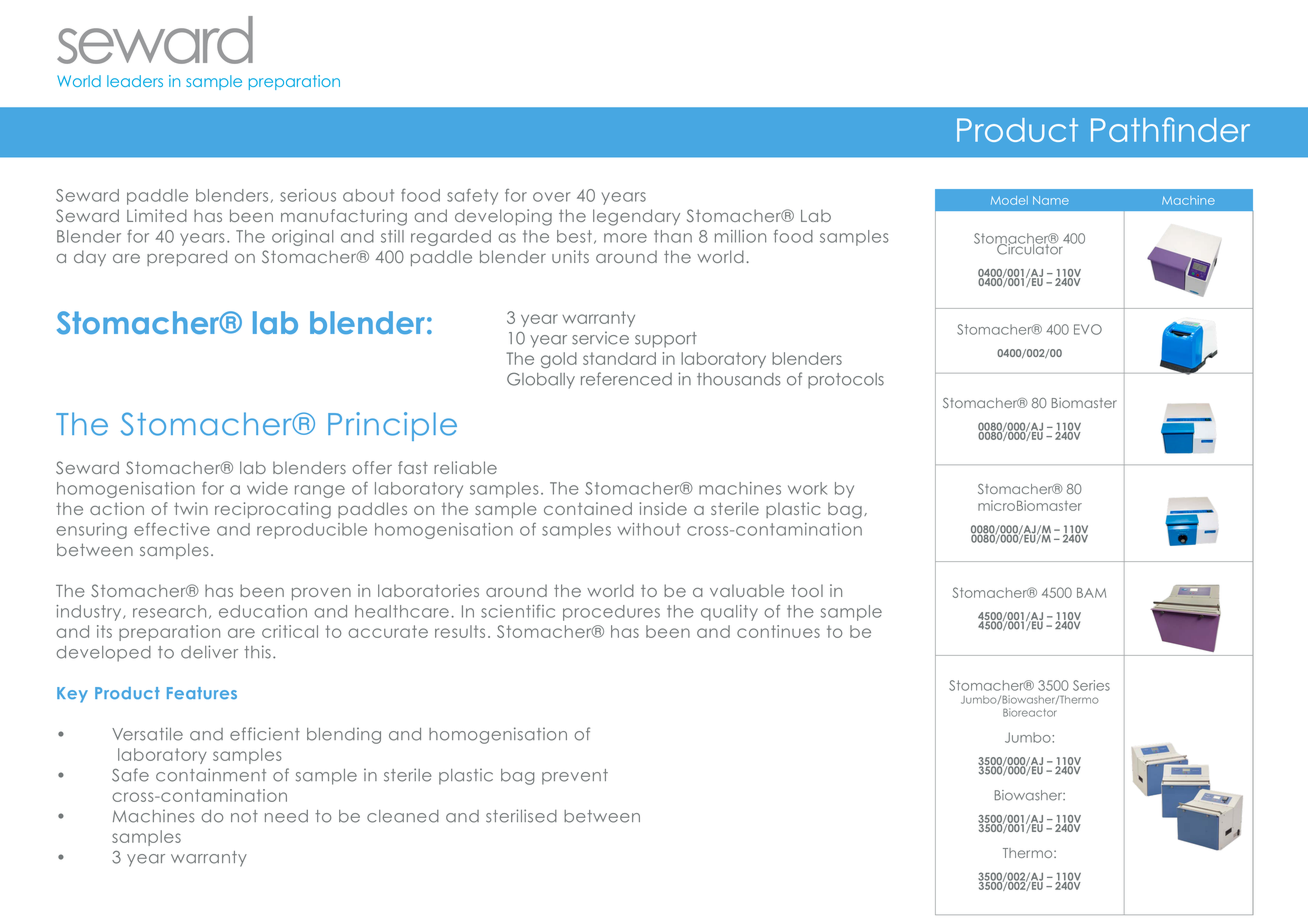 Image resolution: width=1308 pixels, height=924 pixels. What do you see at coordinates (1170, 129) in the document?
I see `Pathfinder` at bounding box center [1170, 129].
